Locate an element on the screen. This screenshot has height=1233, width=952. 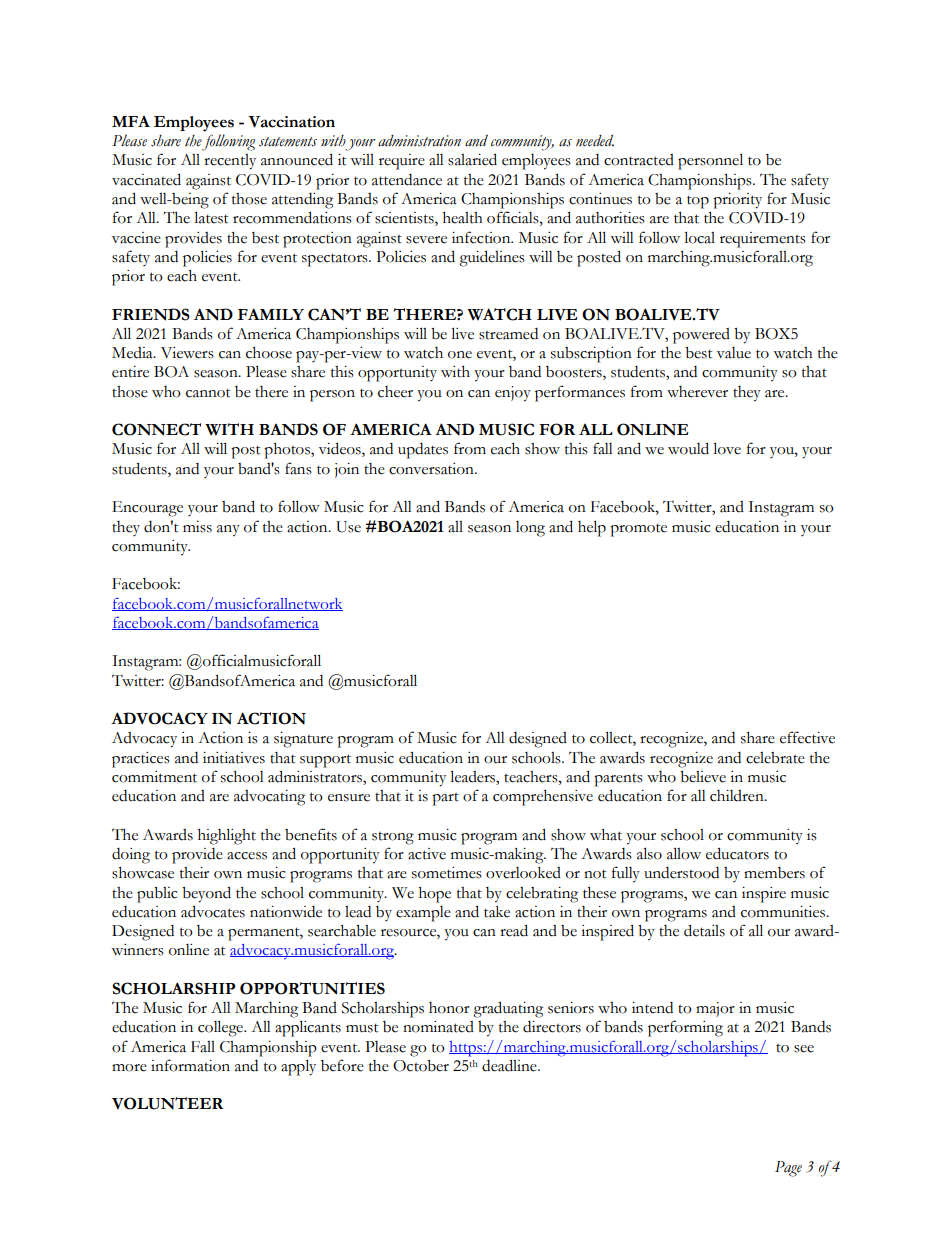
recently is located at coordinates (230, 162).
